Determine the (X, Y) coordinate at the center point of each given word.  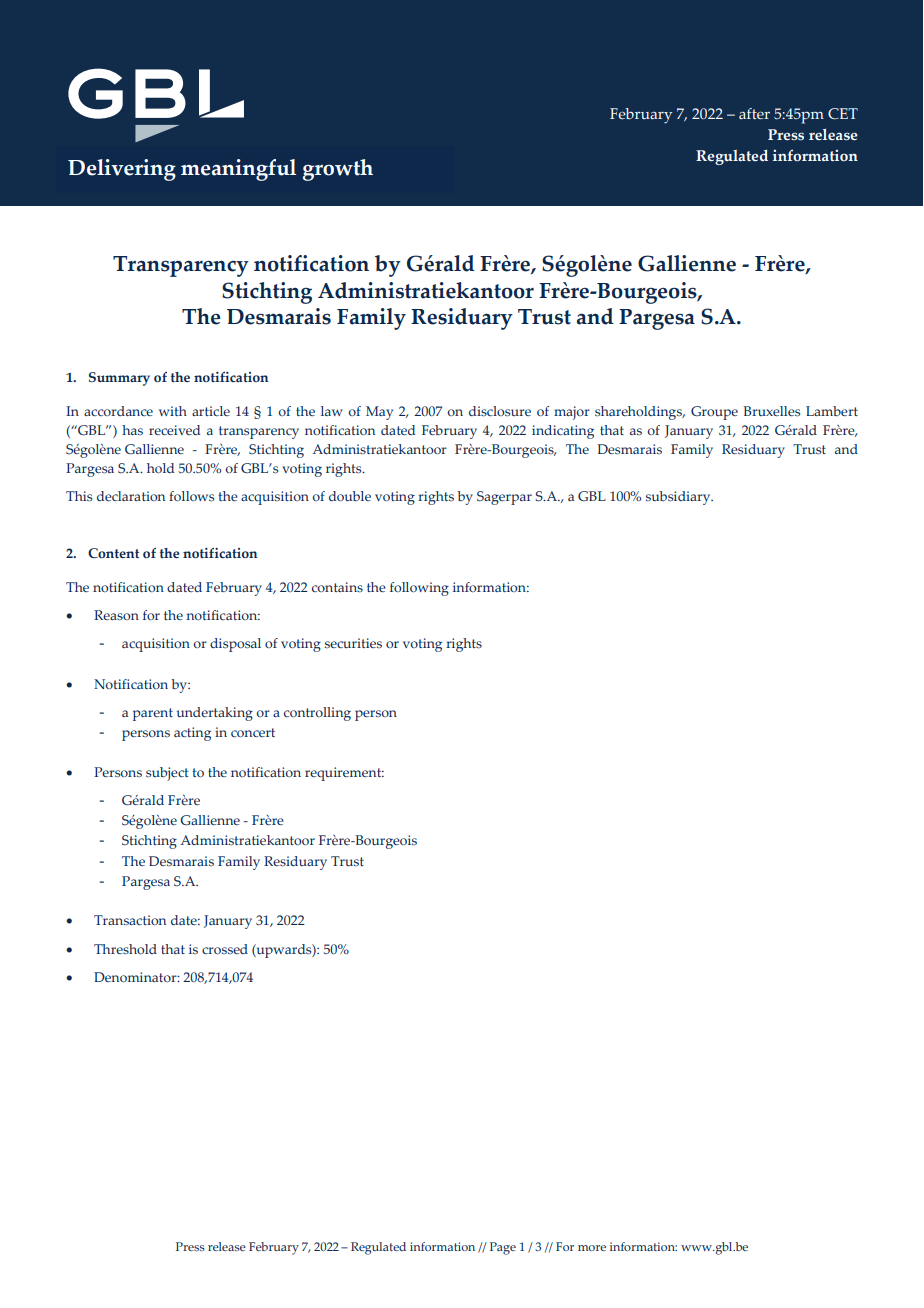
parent (153, 714)
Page (503, 1248)
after (754, 113)
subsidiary (679, 498)
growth (338, 170)
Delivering (122, 170)
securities (353, 643)
